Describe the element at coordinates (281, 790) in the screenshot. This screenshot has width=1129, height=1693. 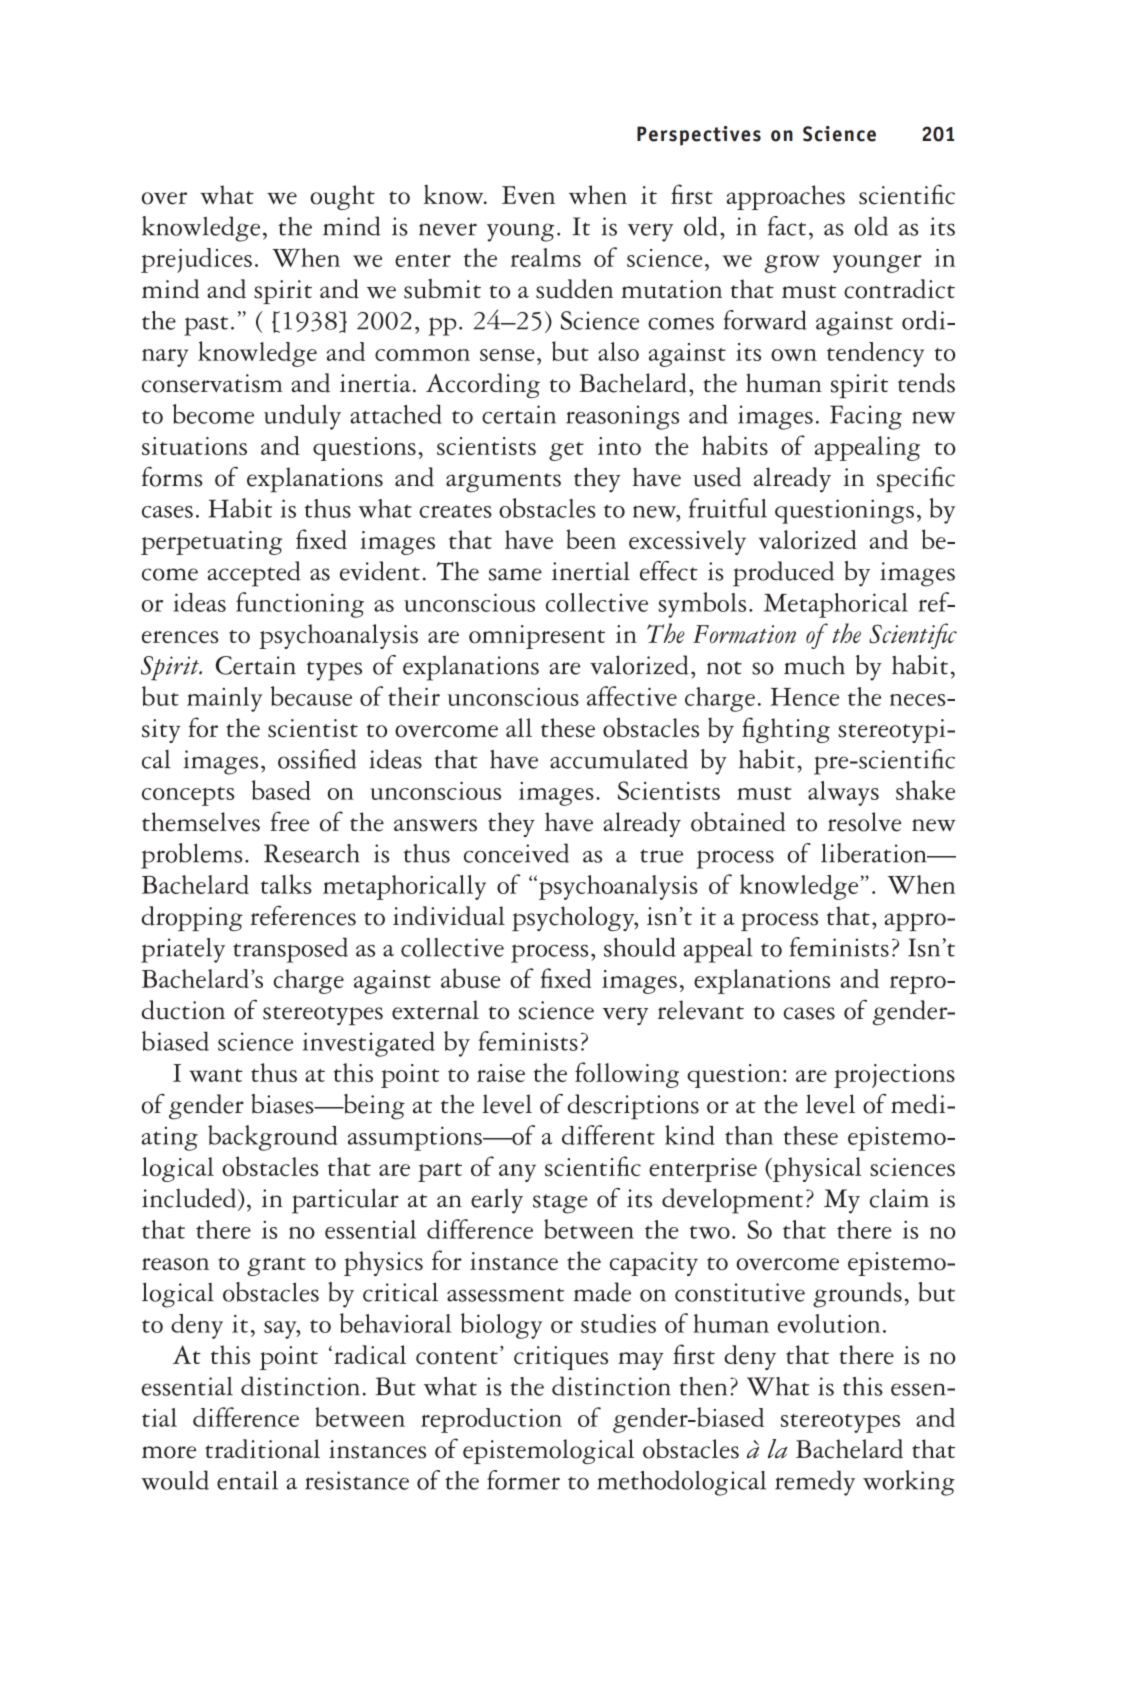
I see `based` at that location.
